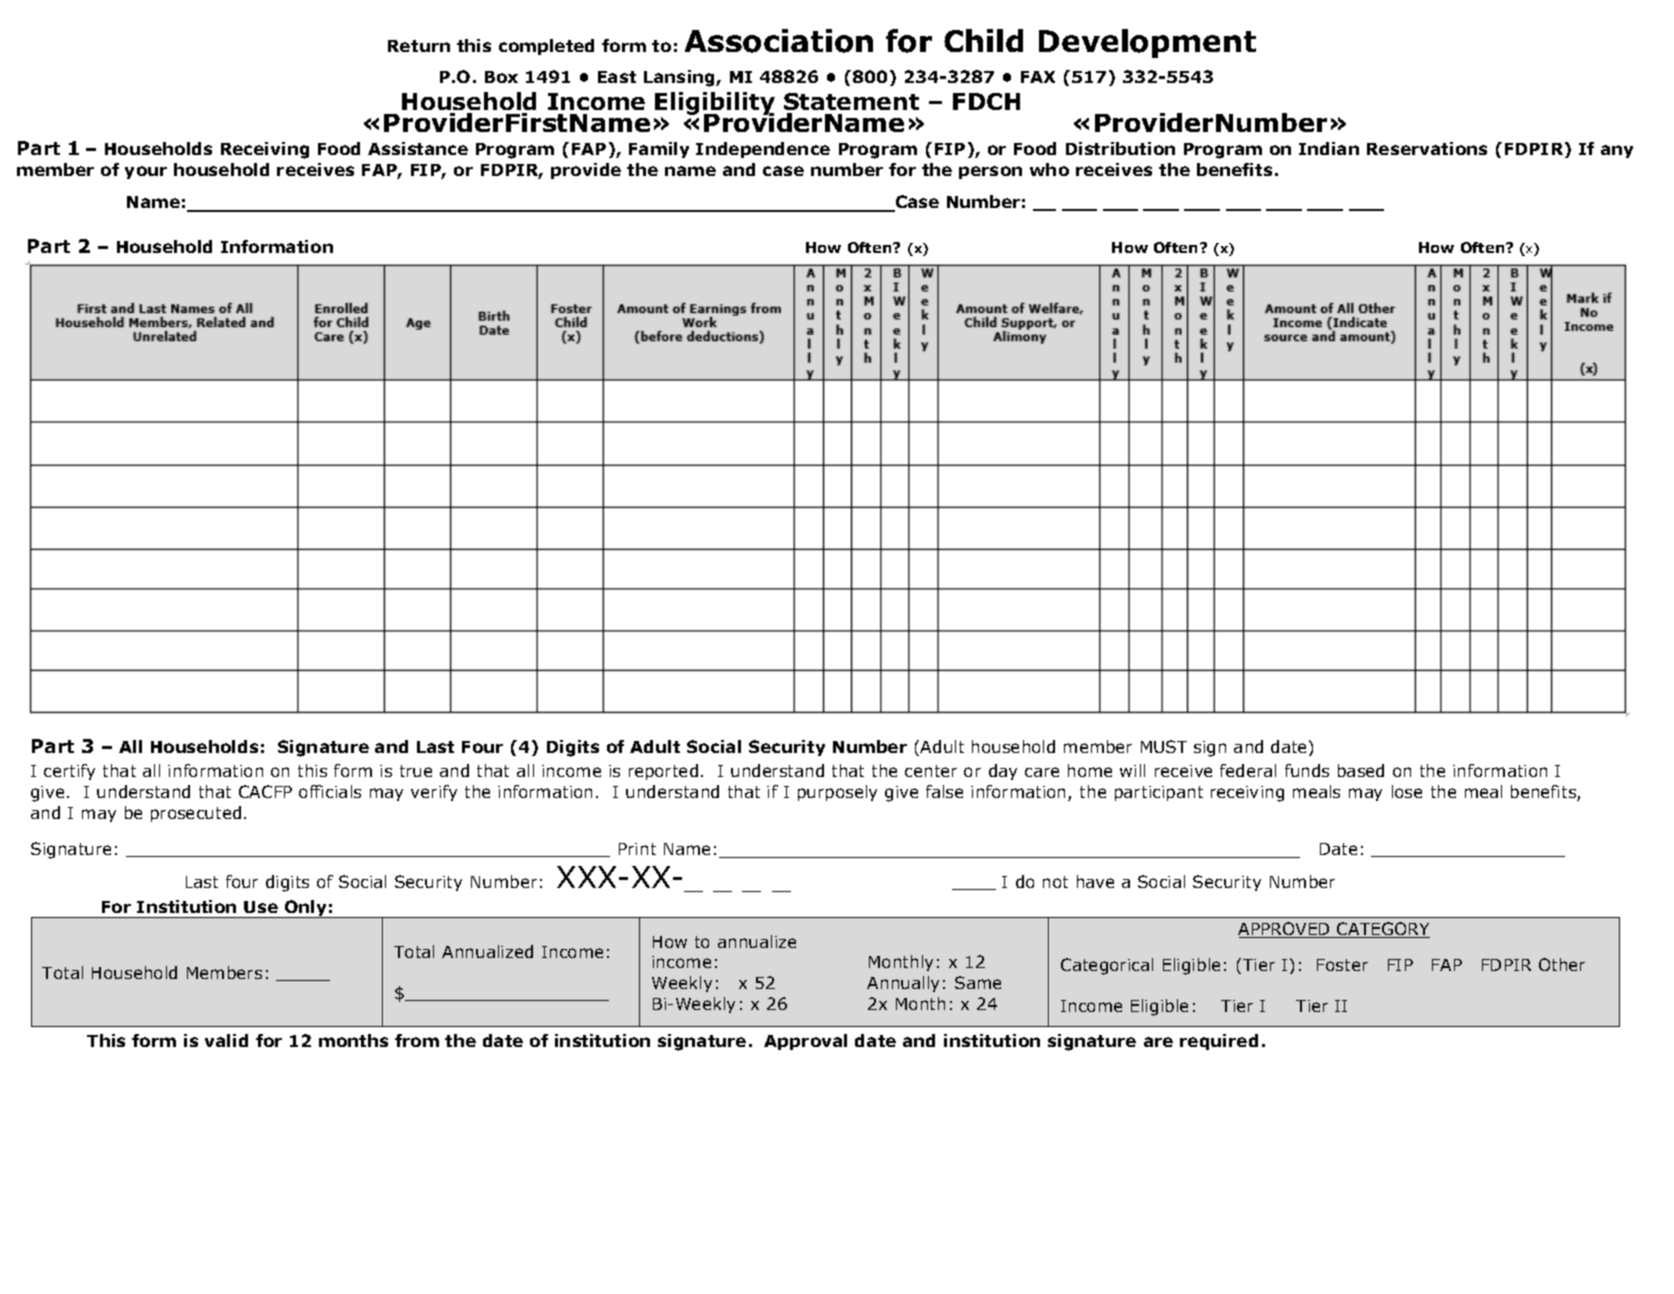 This document has width=1674, height=1294. What do you see at coordinates (990, 172) in the document?
I see `person` at bounding box center [990, 172].
